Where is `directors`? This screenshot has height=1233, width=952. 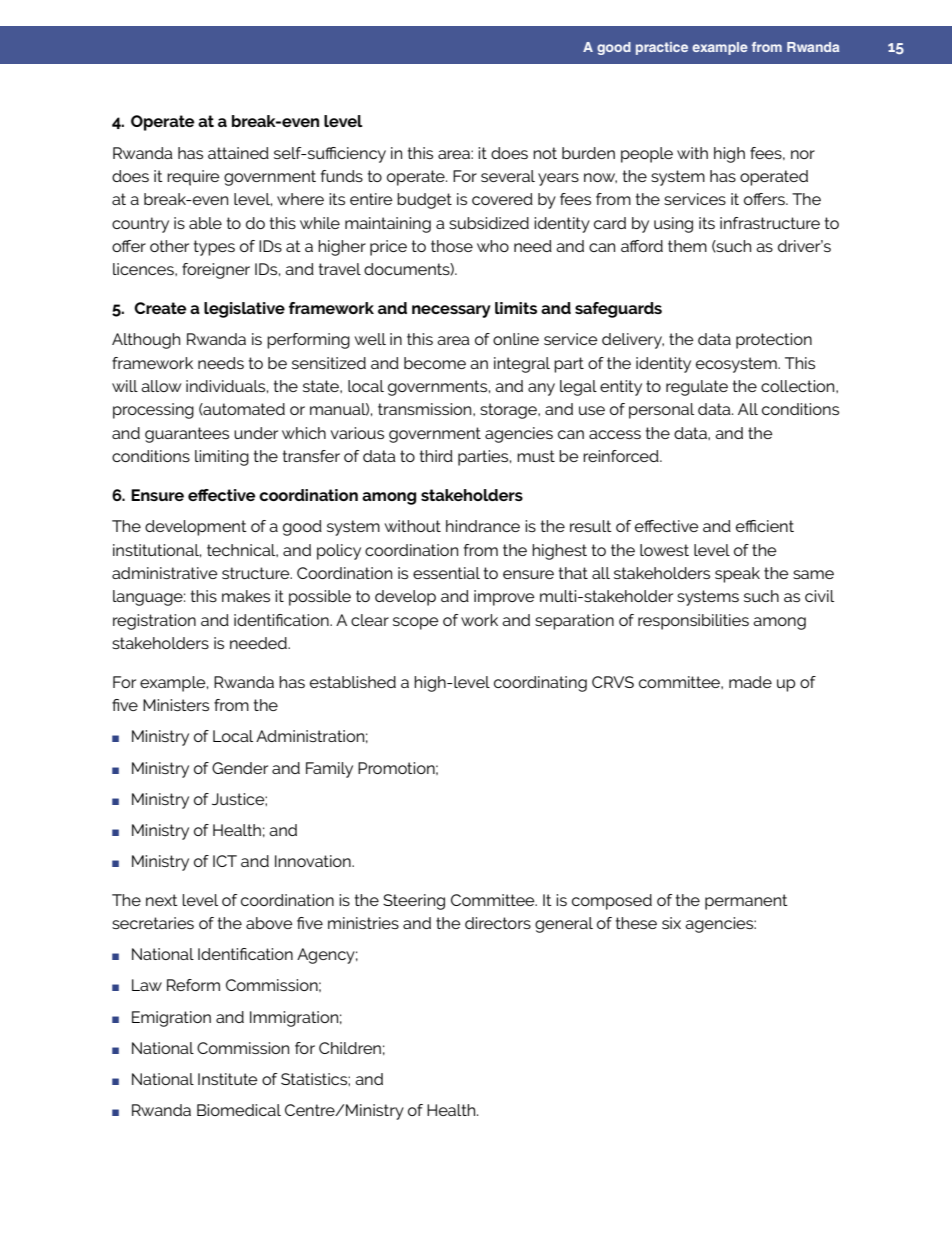
directors is located at coordinates (498, 923).
